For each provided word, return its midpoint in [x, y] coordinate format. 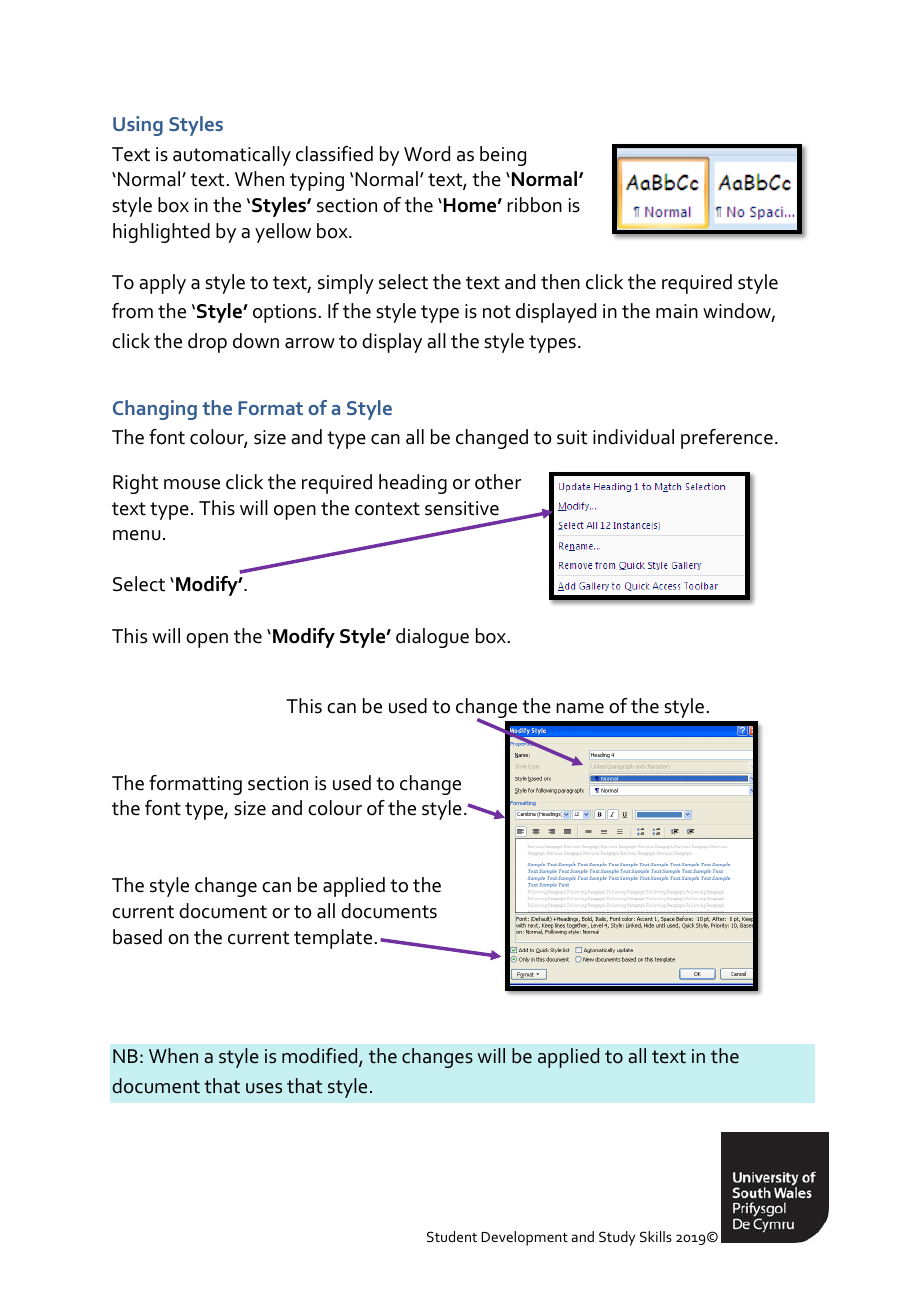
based [137, 937]
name [580, 708]
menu [137, 535]
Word [427, 154]
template [334, 939]
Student [452, 1236]
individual [633, 437]
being [503, 156]
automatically [232, 156]
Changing [155, 410]
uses [264, 1088]
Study [617, 1238]
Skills [656, 1236]
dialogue [432, 638]
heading [413, 484]
